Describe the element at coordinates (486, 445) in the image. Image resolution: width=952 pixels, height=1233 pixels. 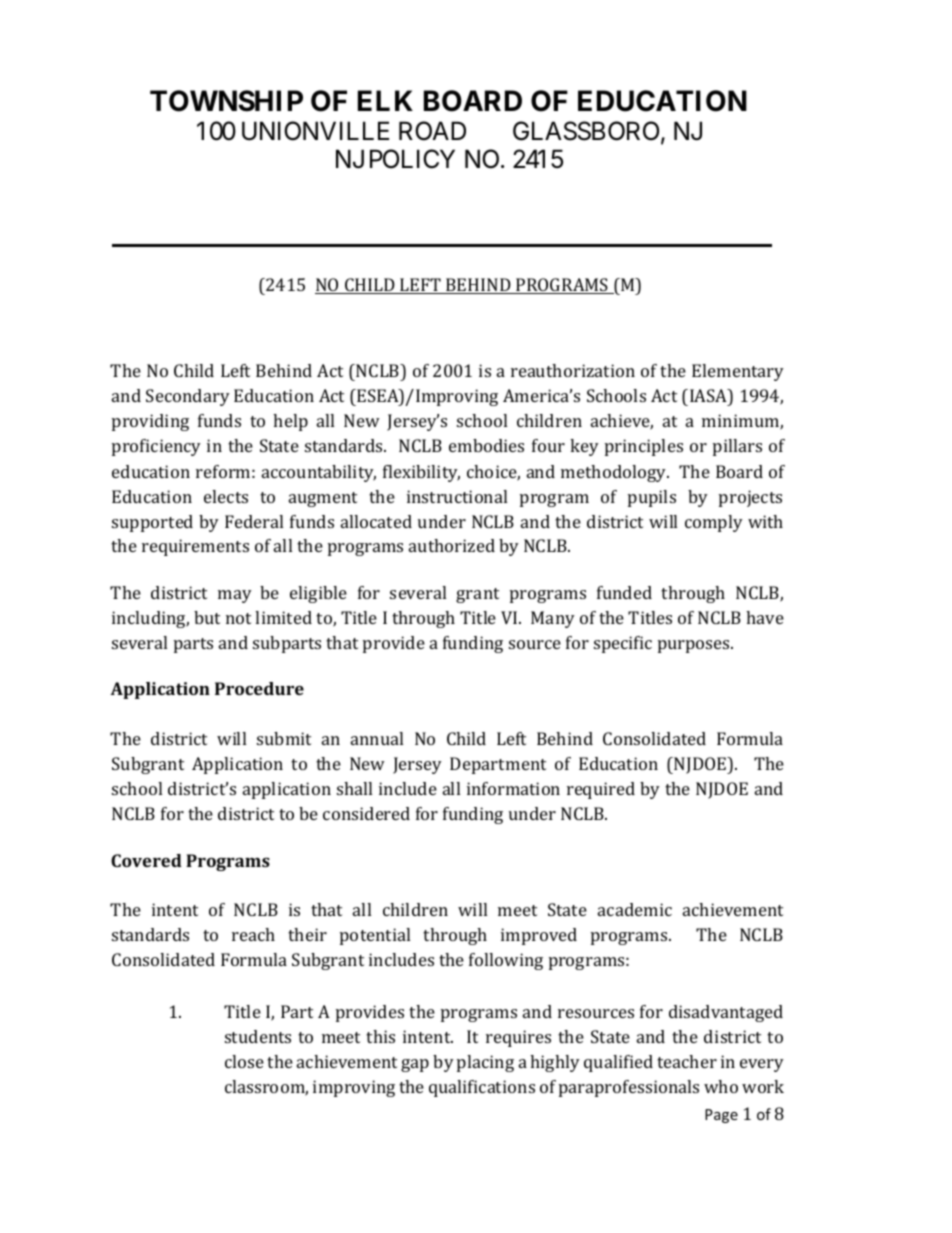
I see `embodies` at that location.
